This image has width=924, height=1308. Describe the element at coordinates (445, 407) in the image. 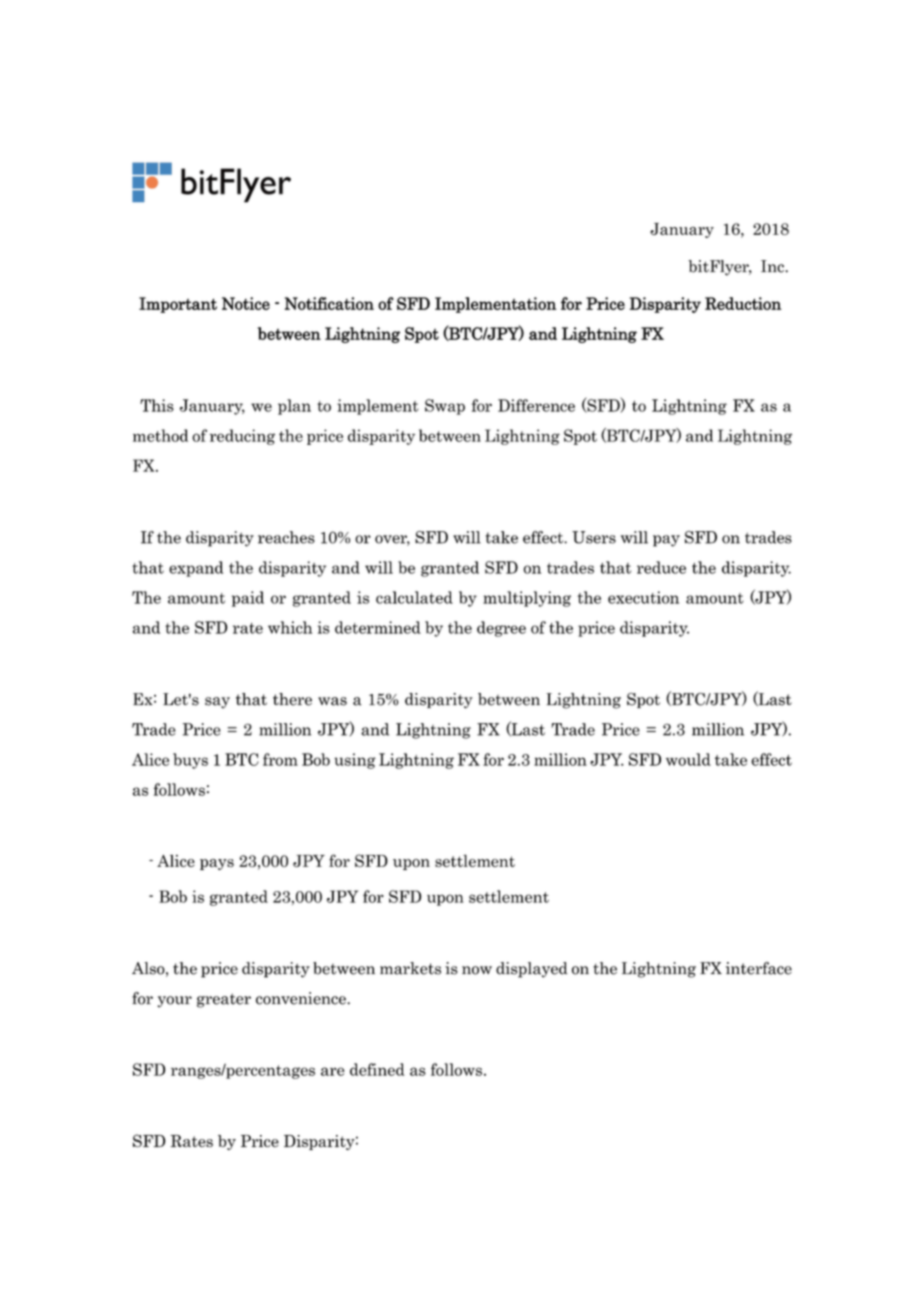

I see `Swap` at that location.
